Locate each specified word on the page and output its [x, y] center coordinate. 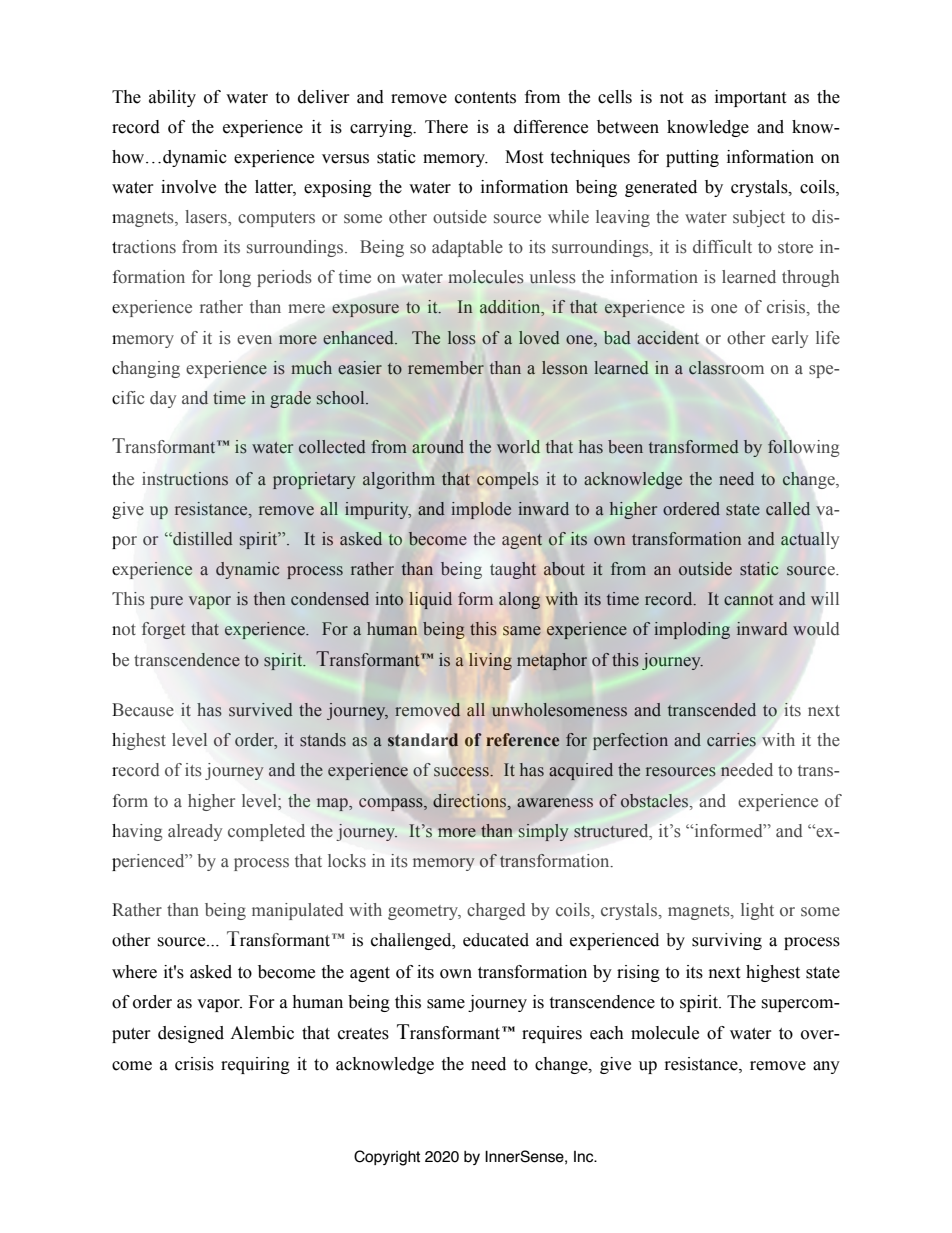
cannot [748, 600]
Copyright [387, 1158]
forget [163, 630]
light [757, 911]
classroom [726, 368]
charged [496, 911]
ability [172, 98]
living [490, 661]
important [750, 98]
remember [446, 368]
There [446, 127]
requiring [255, 1065]
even [254, 340]
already [195, 832]
